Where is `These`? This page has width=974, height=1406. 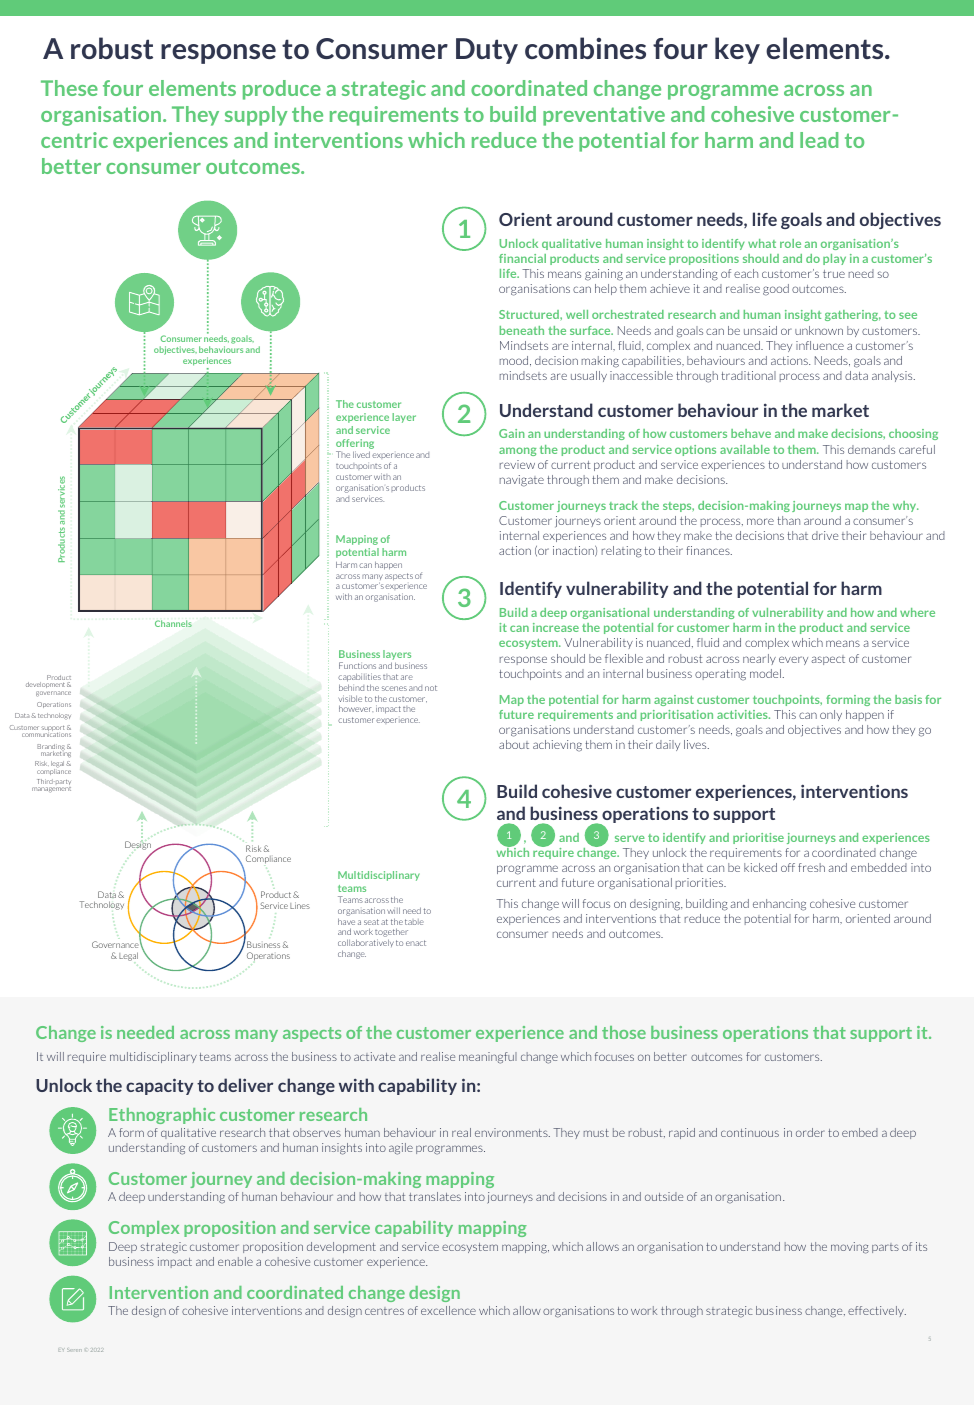
These is located at coordinates (69, 88).
